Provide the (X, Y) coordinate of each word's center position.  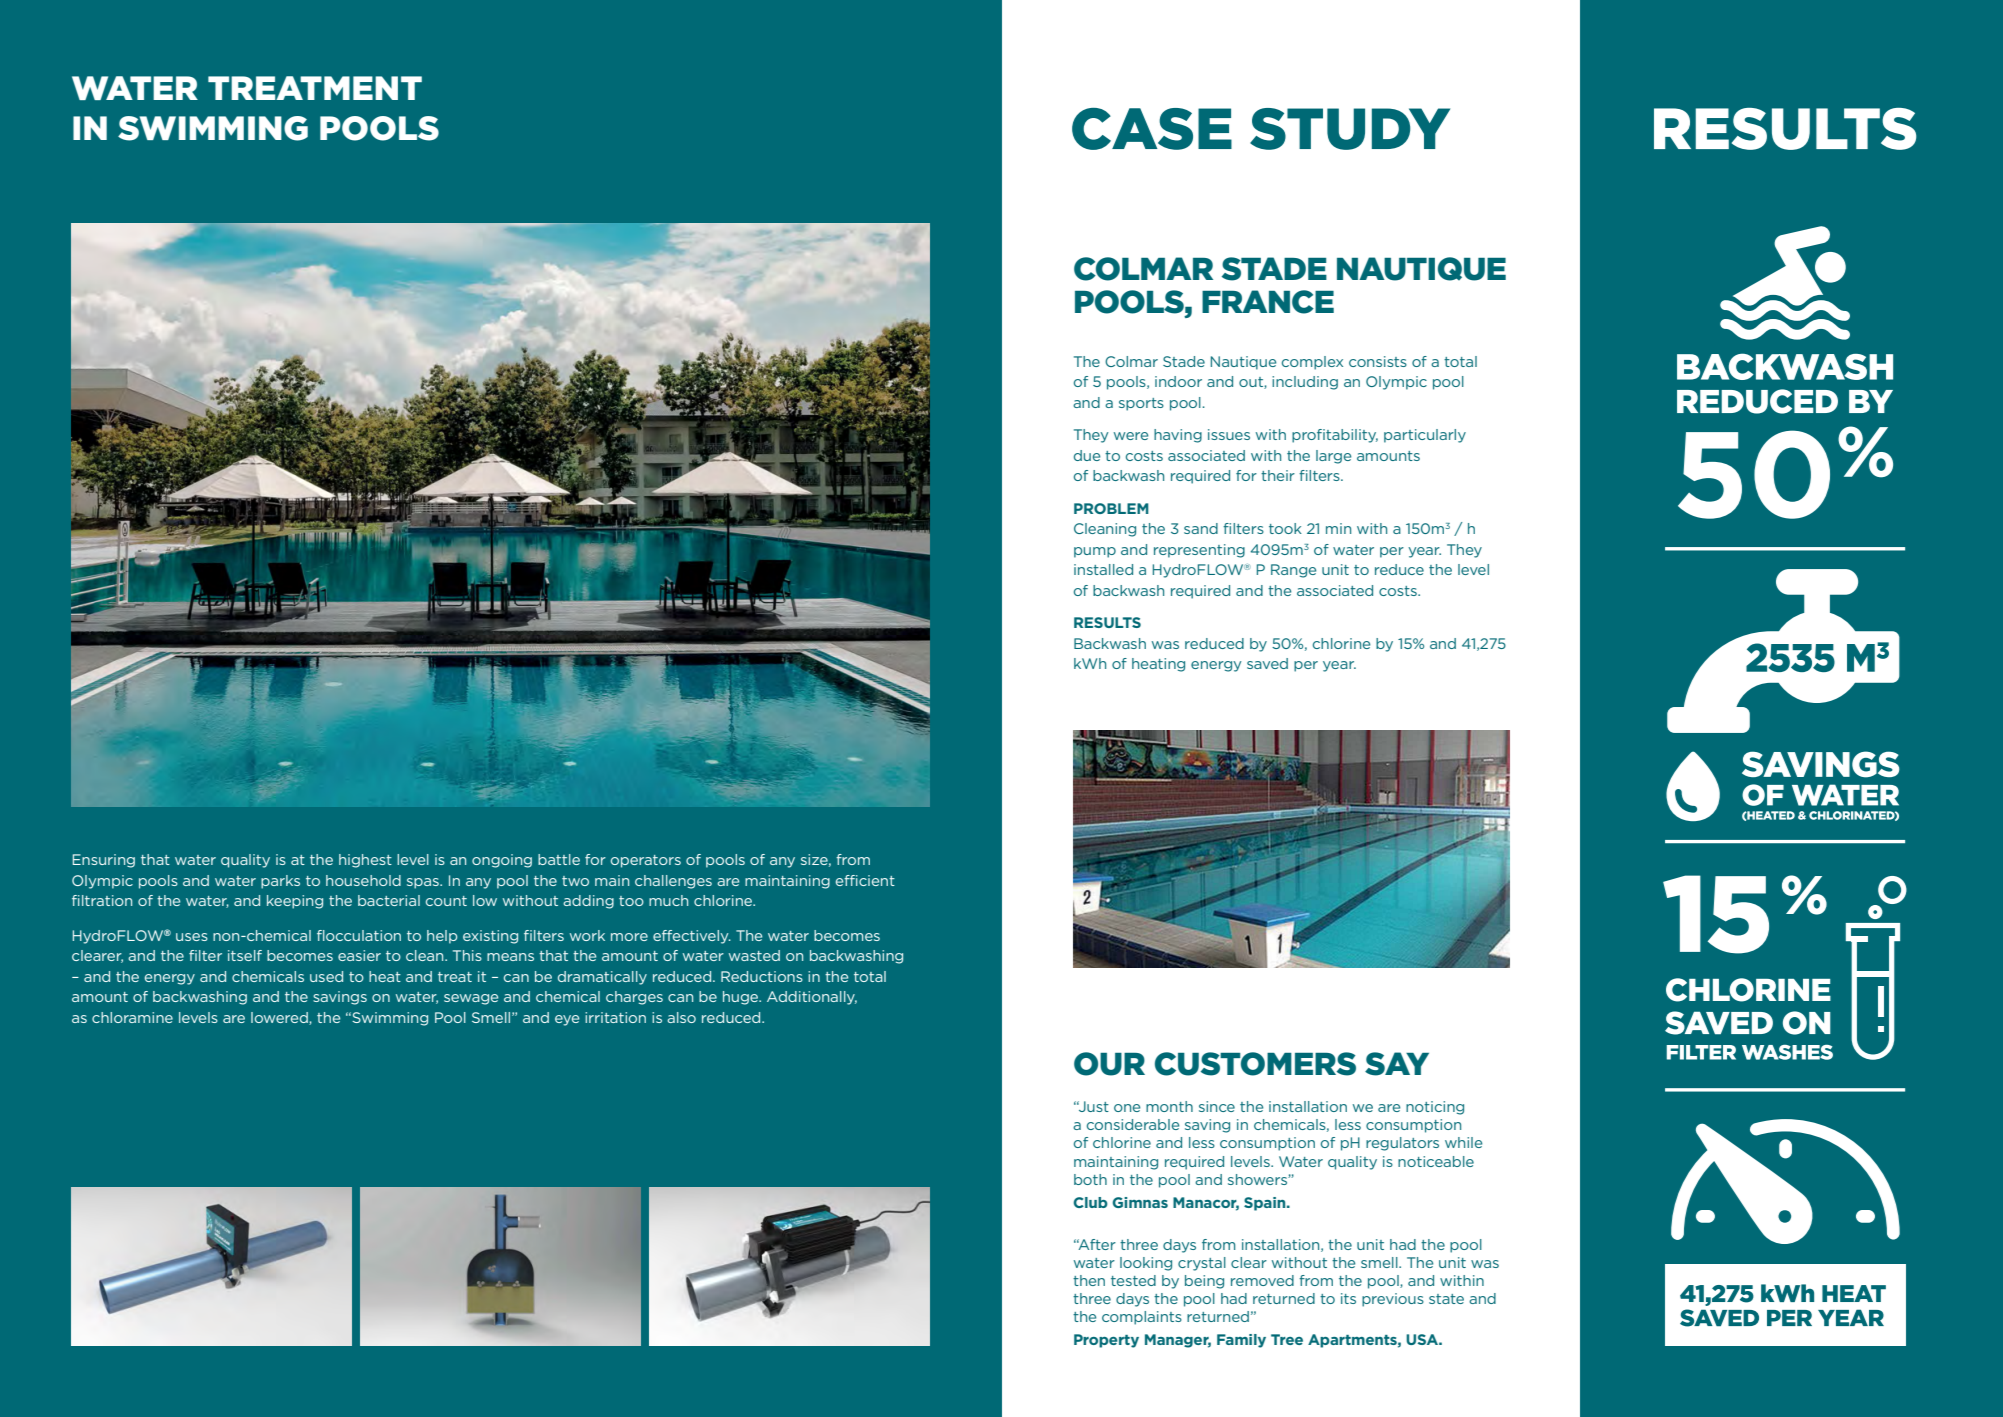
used (326, 976)
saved (1267, 663)
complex (1312, 363)
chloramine (132, 1017)
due (1087, 455)
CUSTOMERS (1255, 1064)
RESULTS (1107, 622)
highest (365, 861)
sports (1141, 404)
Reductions (762, 976)
